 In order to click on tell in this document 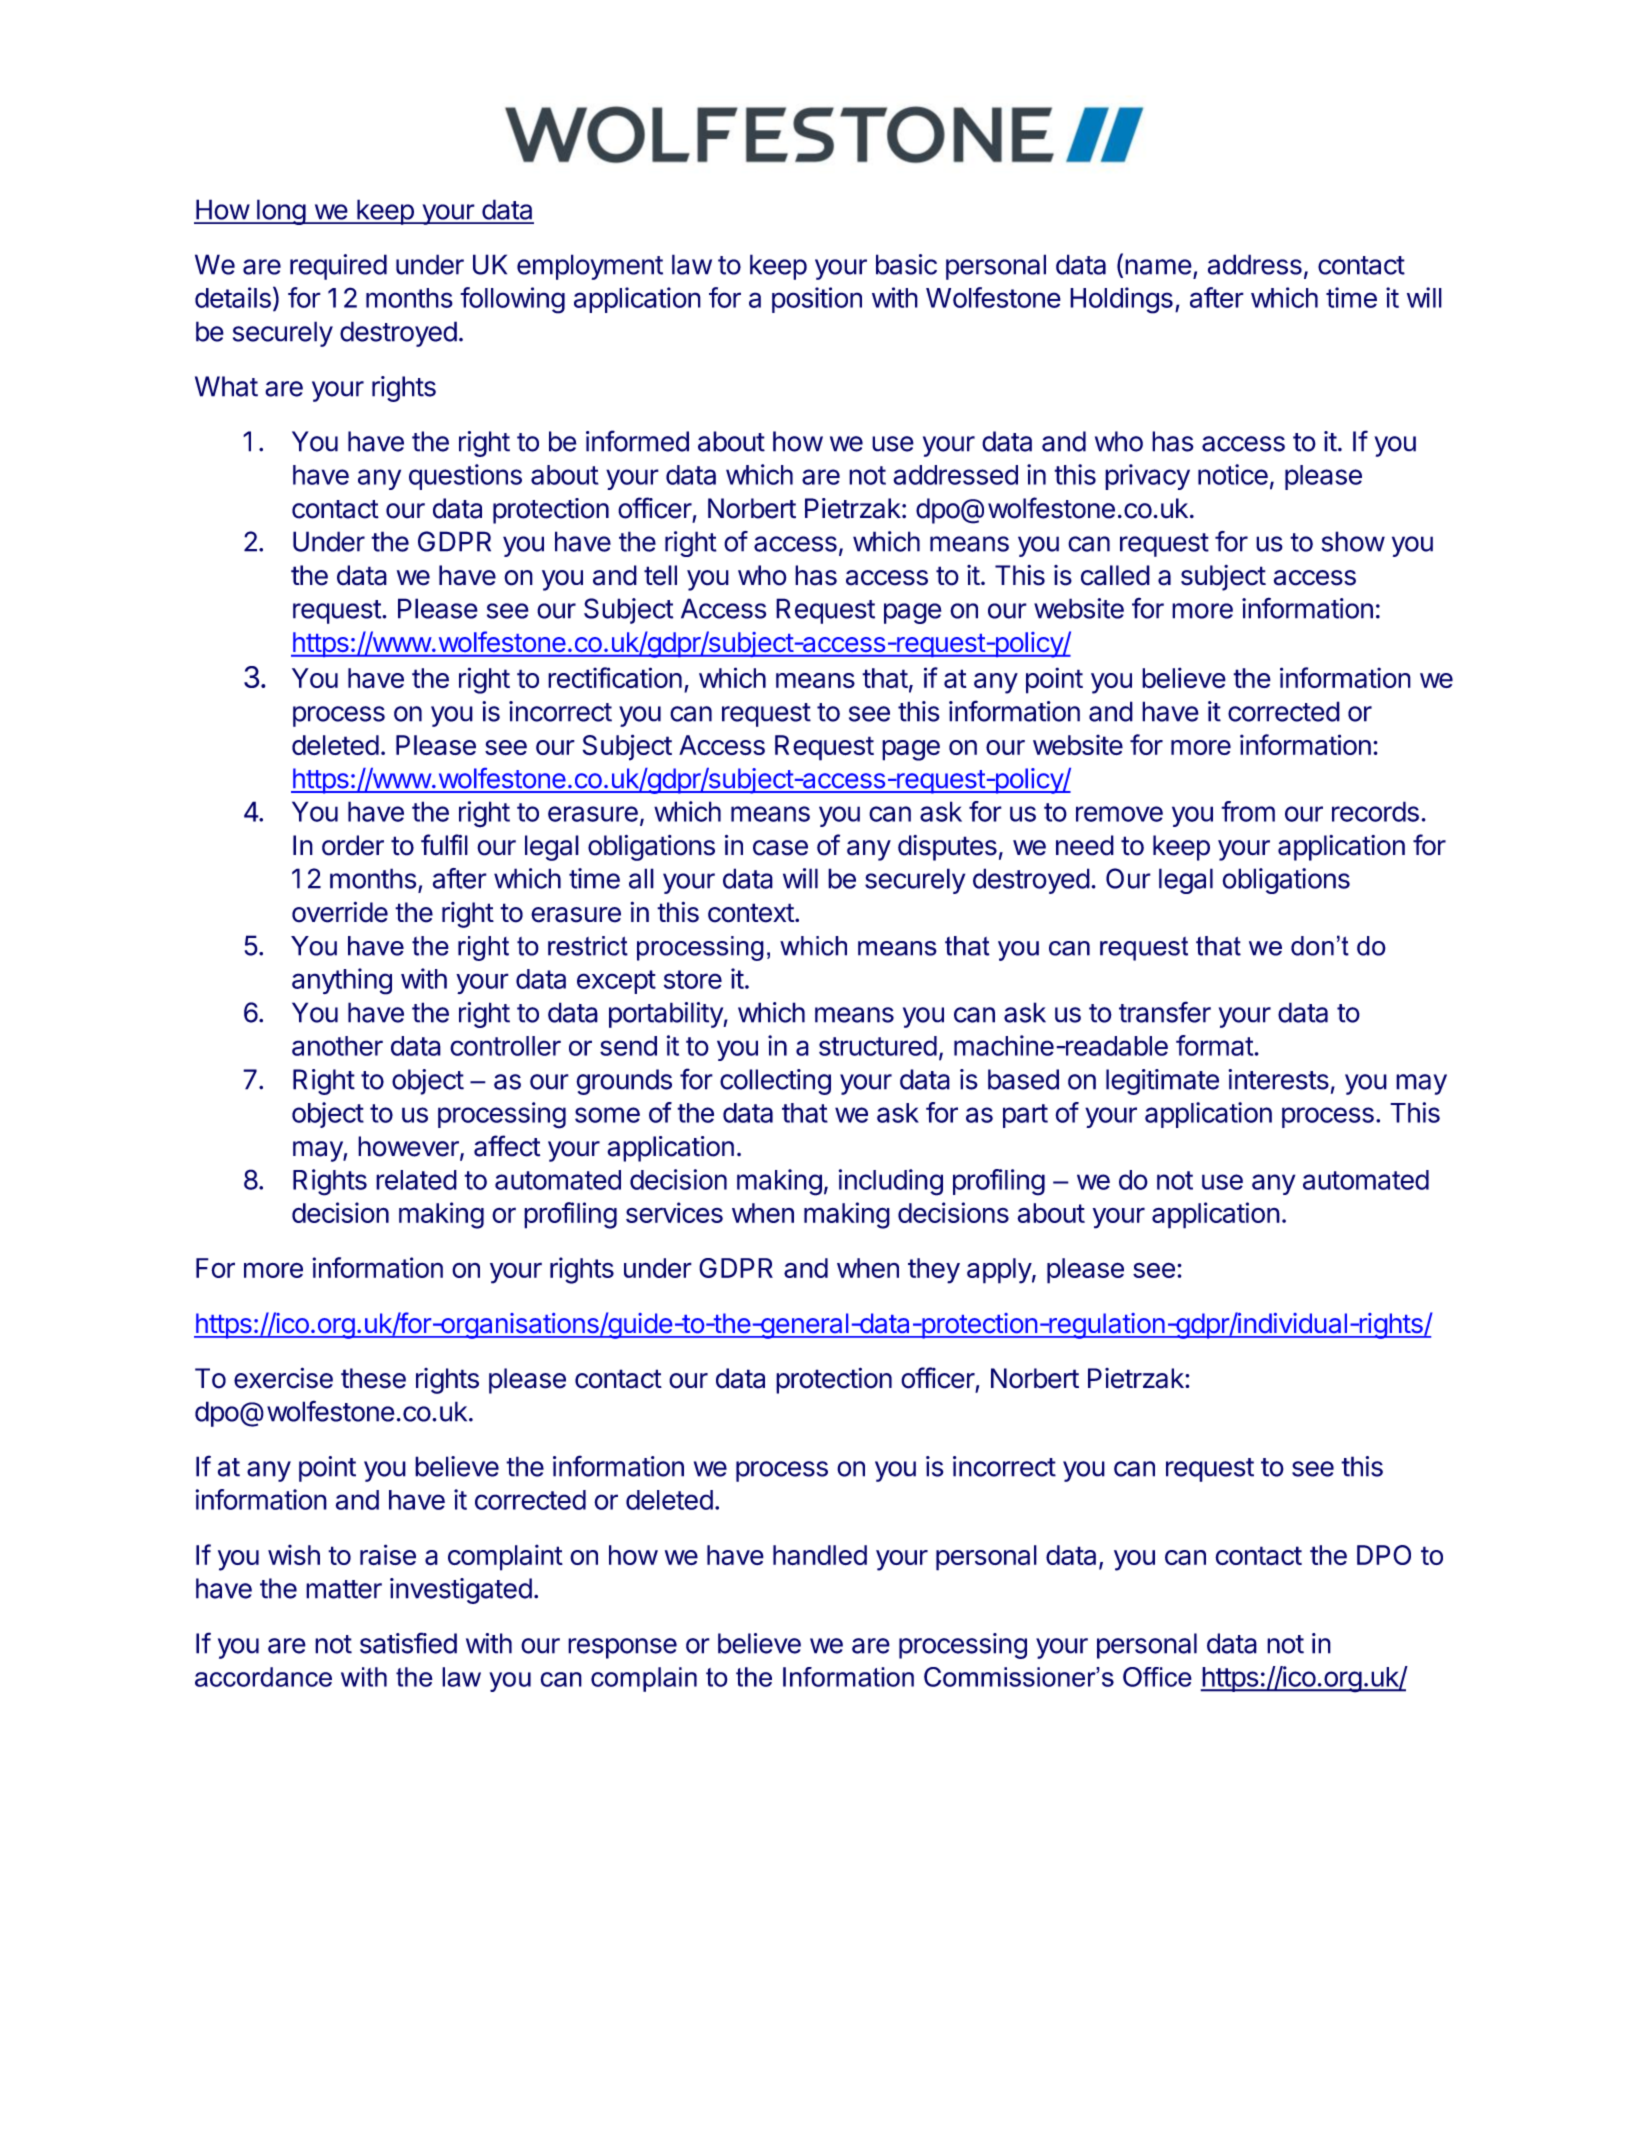, I will do `click(660, 575)`.
